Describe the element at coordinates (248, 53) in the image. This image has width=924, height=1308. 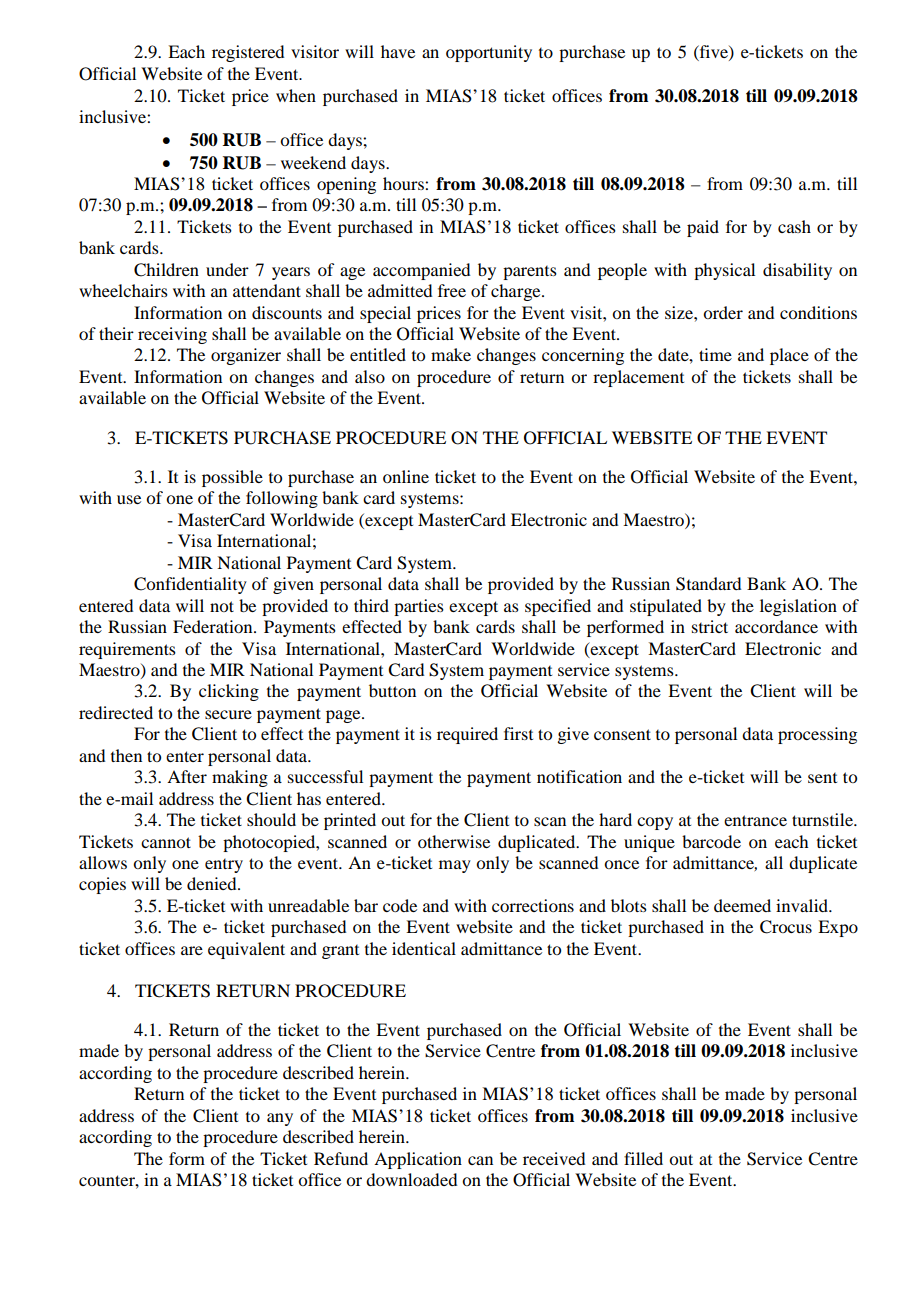
I see `registered` at that location.
